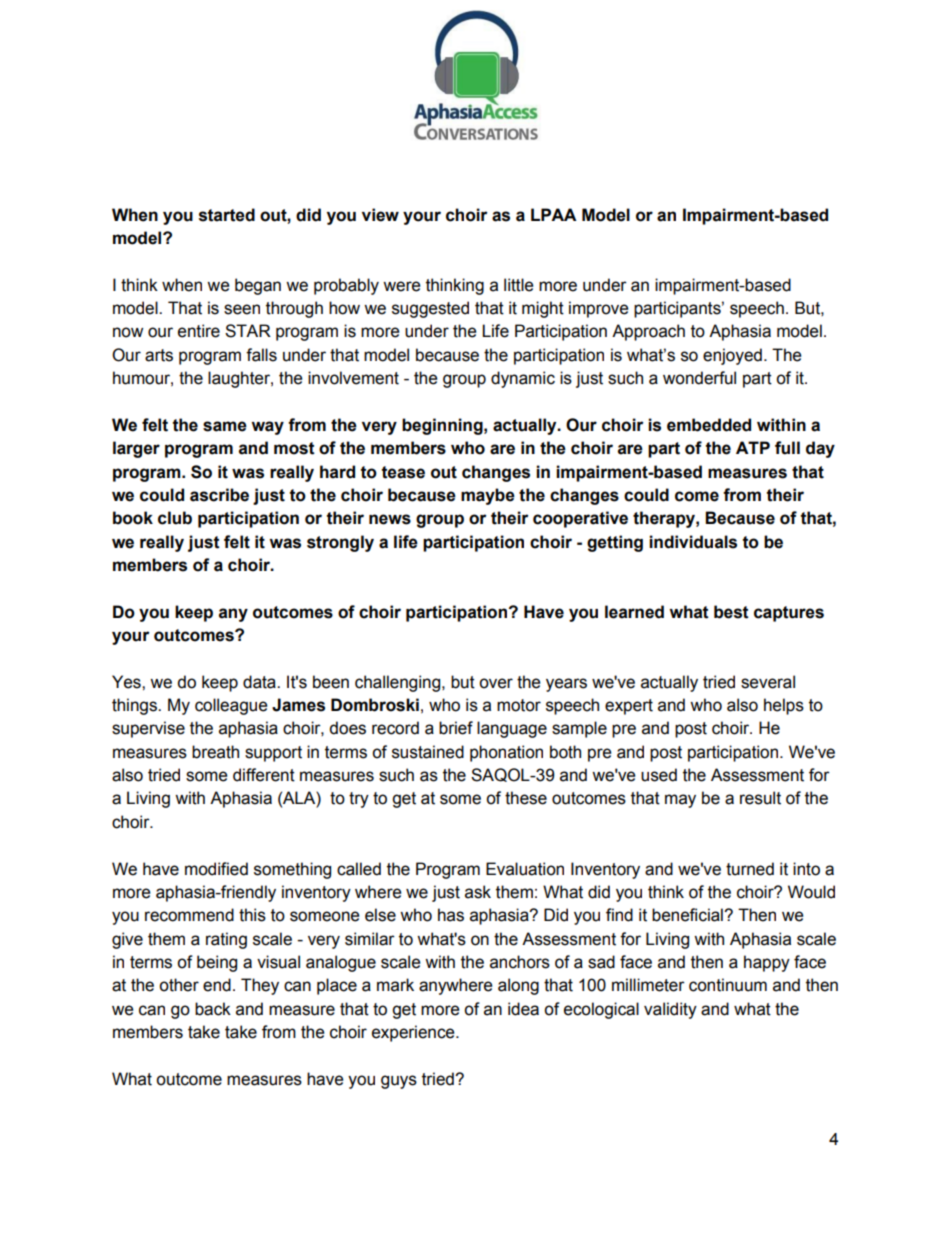 This image has height=1233, width=952. Describe the element at coordinates (496, 683) in the image. I see `over` at that location.
